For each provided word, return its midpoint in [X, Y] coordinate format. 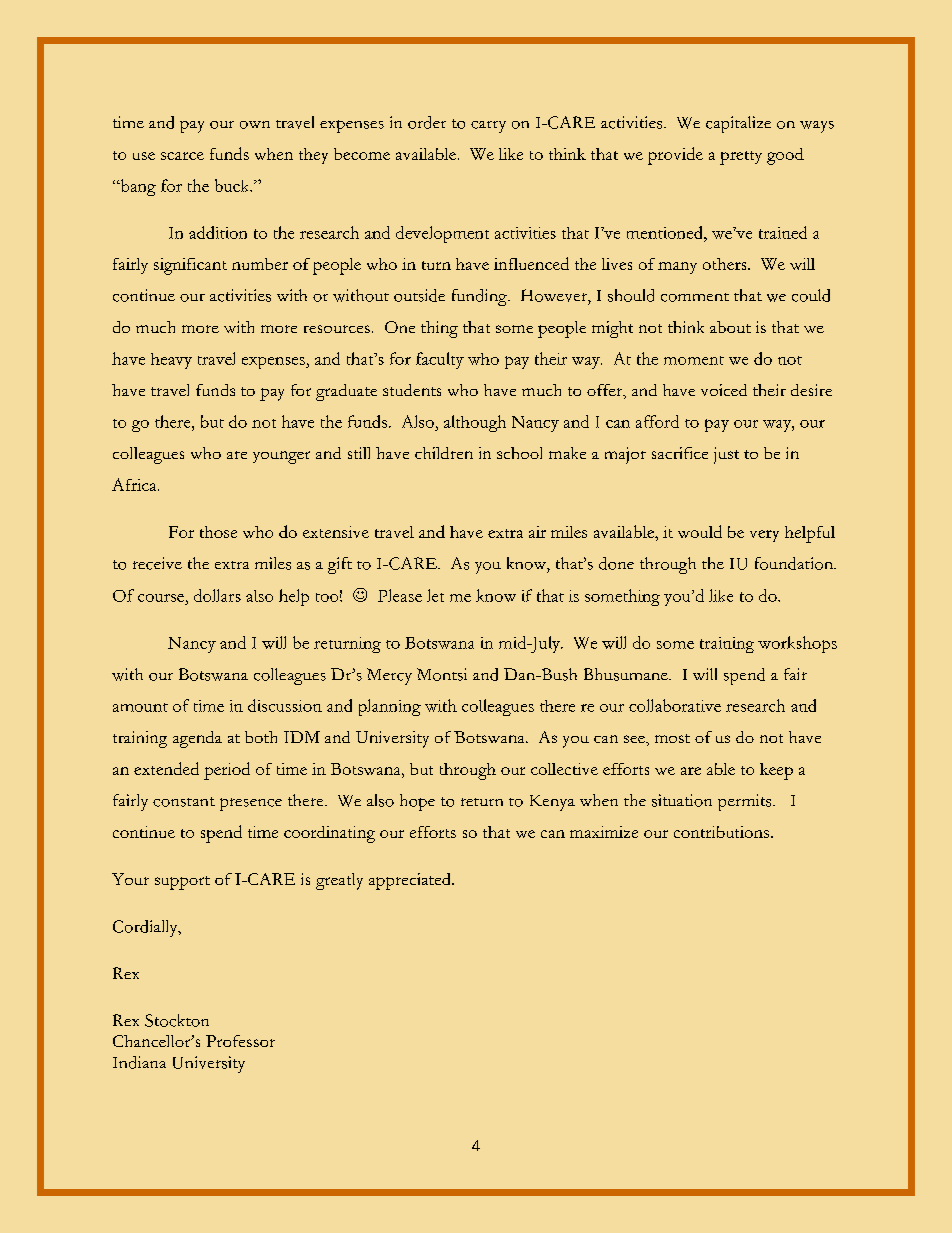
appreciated [411, 881]
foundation [795, 563]
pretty [741, 158]
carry [488, 127]
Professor [240, 1041]
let [435, 595]
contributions [723, 832]
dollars [217, 595]
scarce [182, 156]
